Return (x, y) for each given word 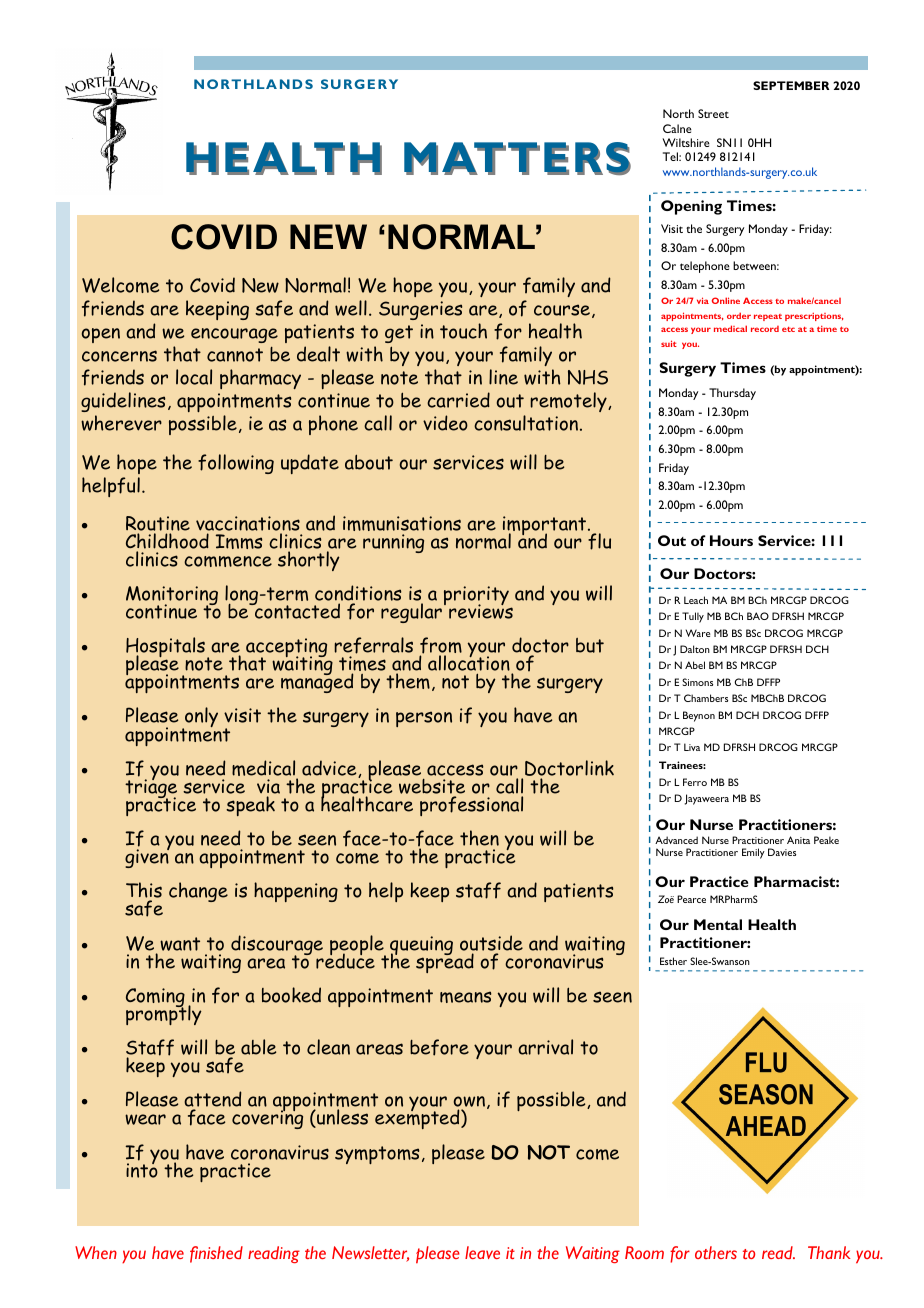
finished (216, 1254)
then (479, 838)
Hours (731, 540)
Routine (158, 523)
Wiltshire (686, 142)
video (445, 423)
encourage (234, 335)
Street (713, 113)
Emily (753, 853)
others (716, 1252)
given (147, 857)
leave (482, 1252)
